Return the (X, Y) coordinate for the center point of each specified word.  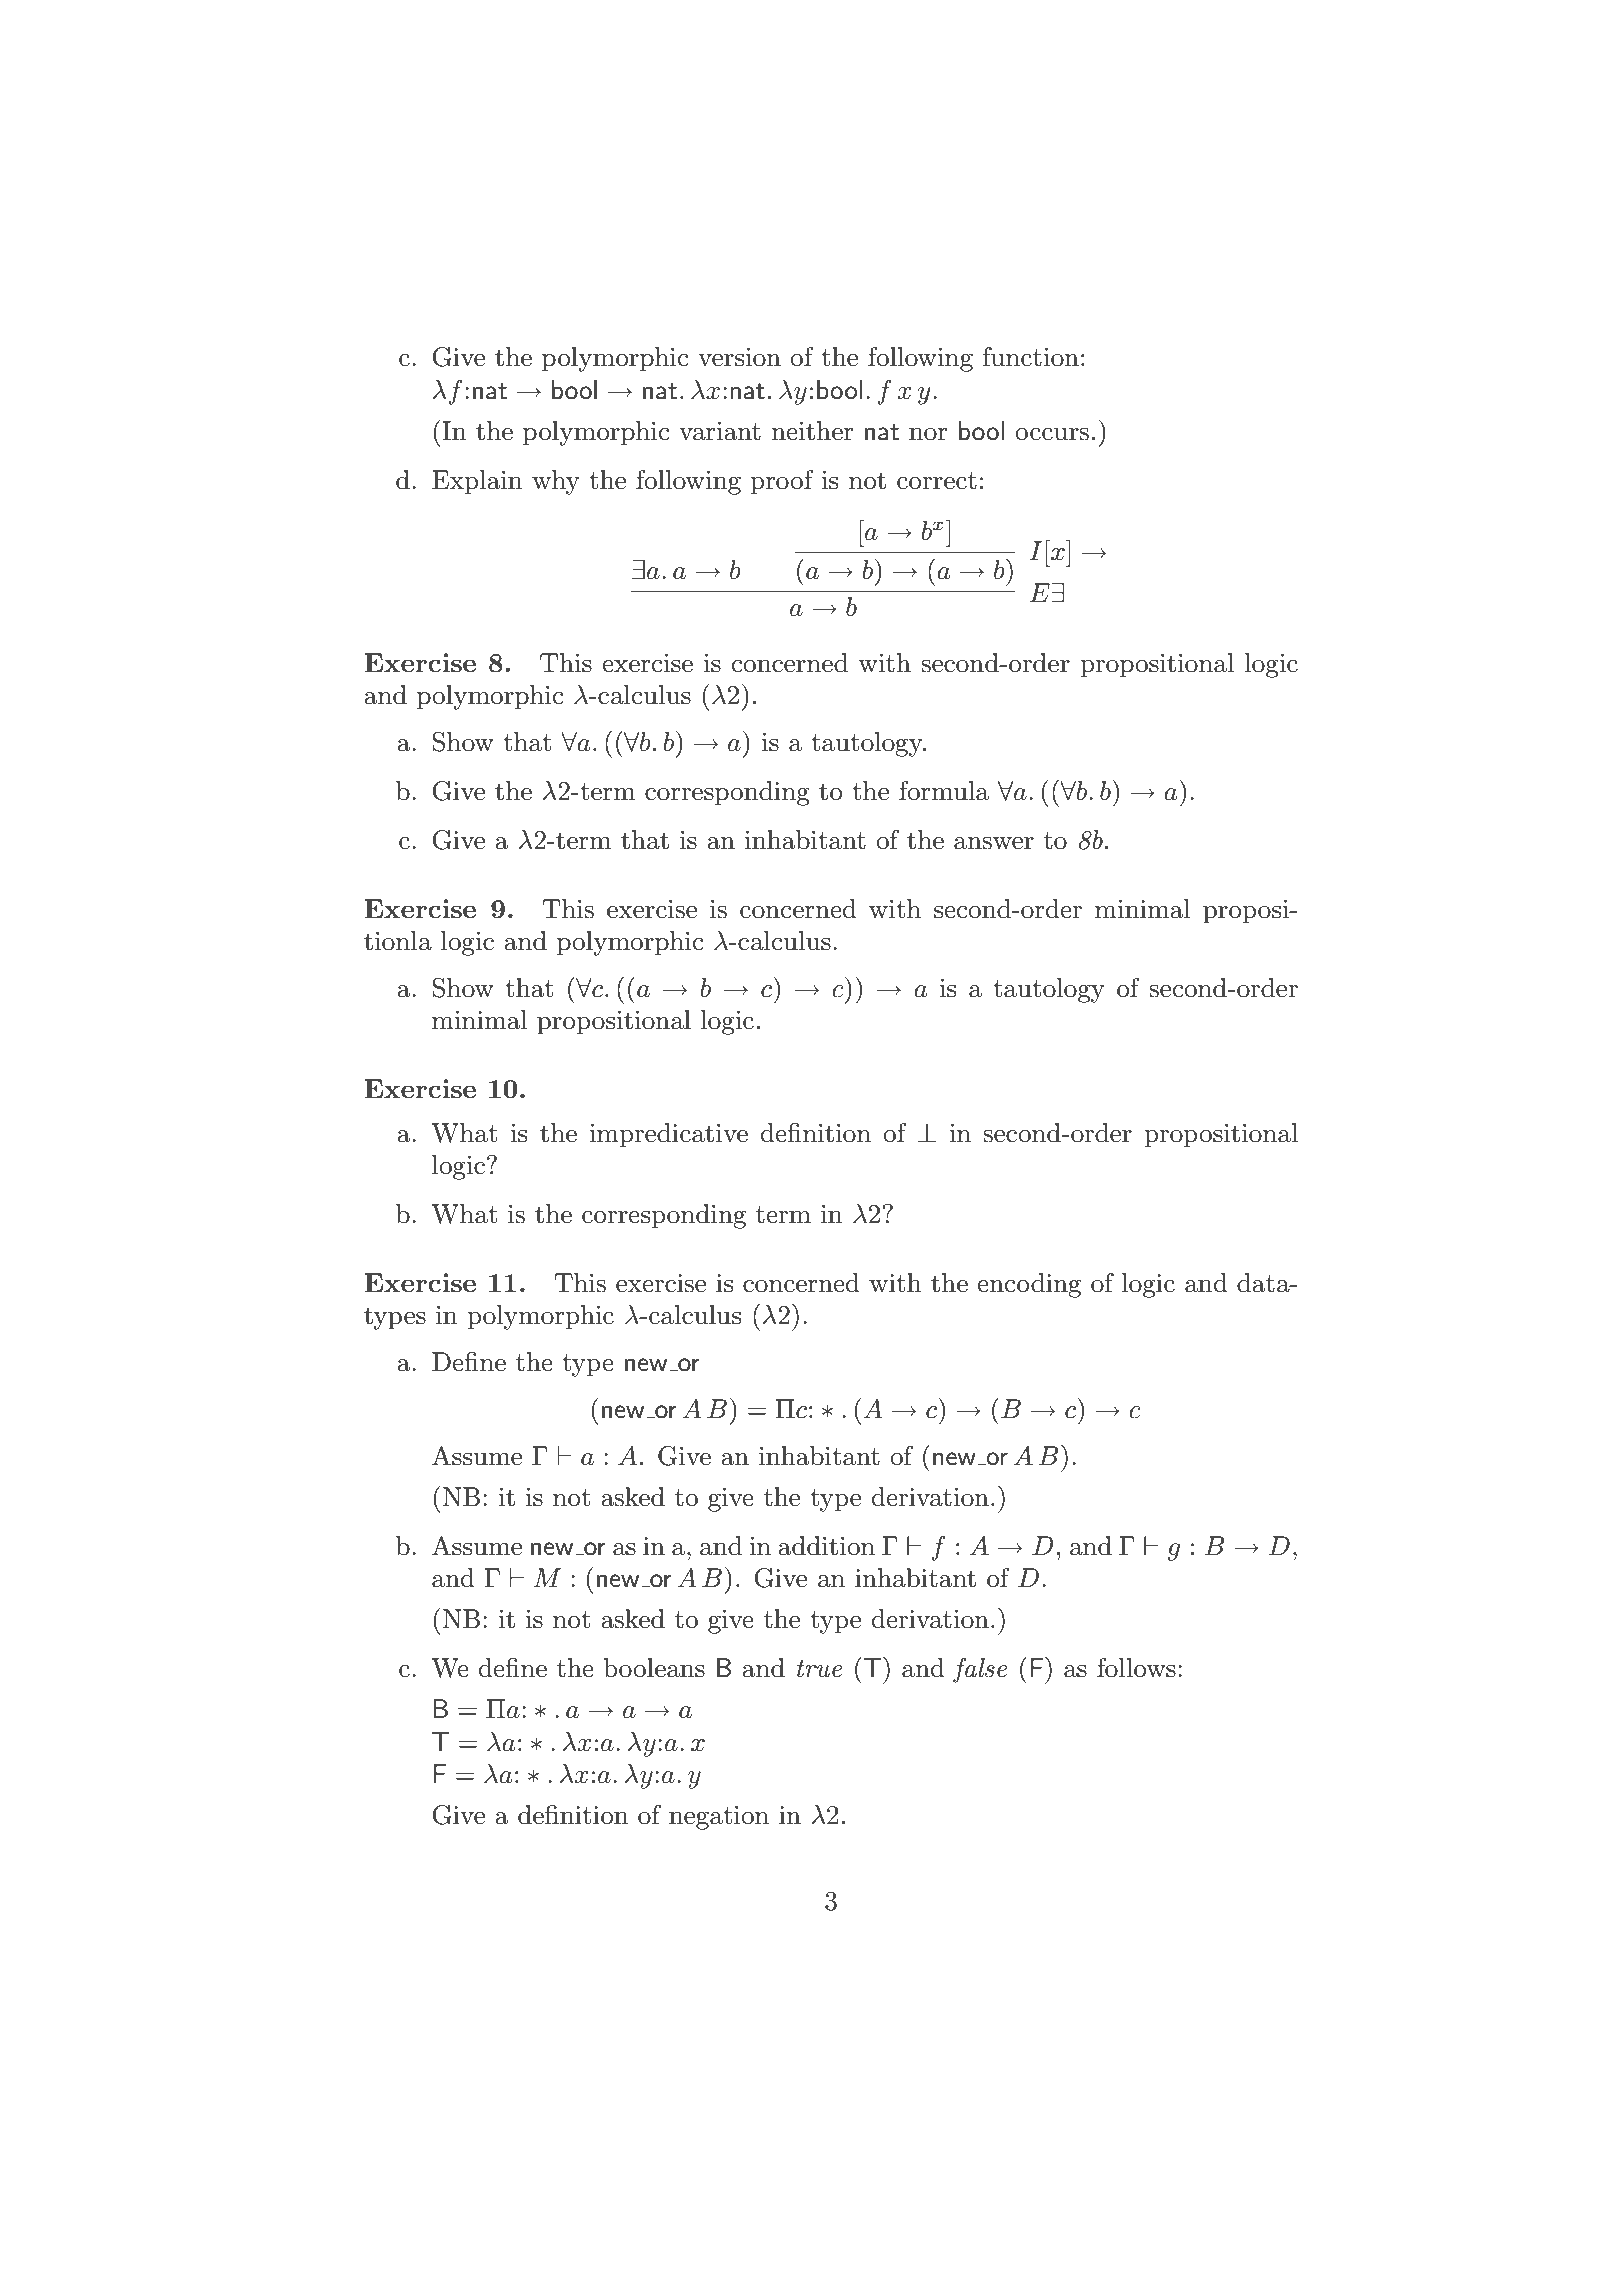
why (556, 482)
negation (719, 1818)
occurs (1052, 434)
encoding (1029, 1285)
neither (812, 431)
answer (994, 843)
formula (944, 791)
